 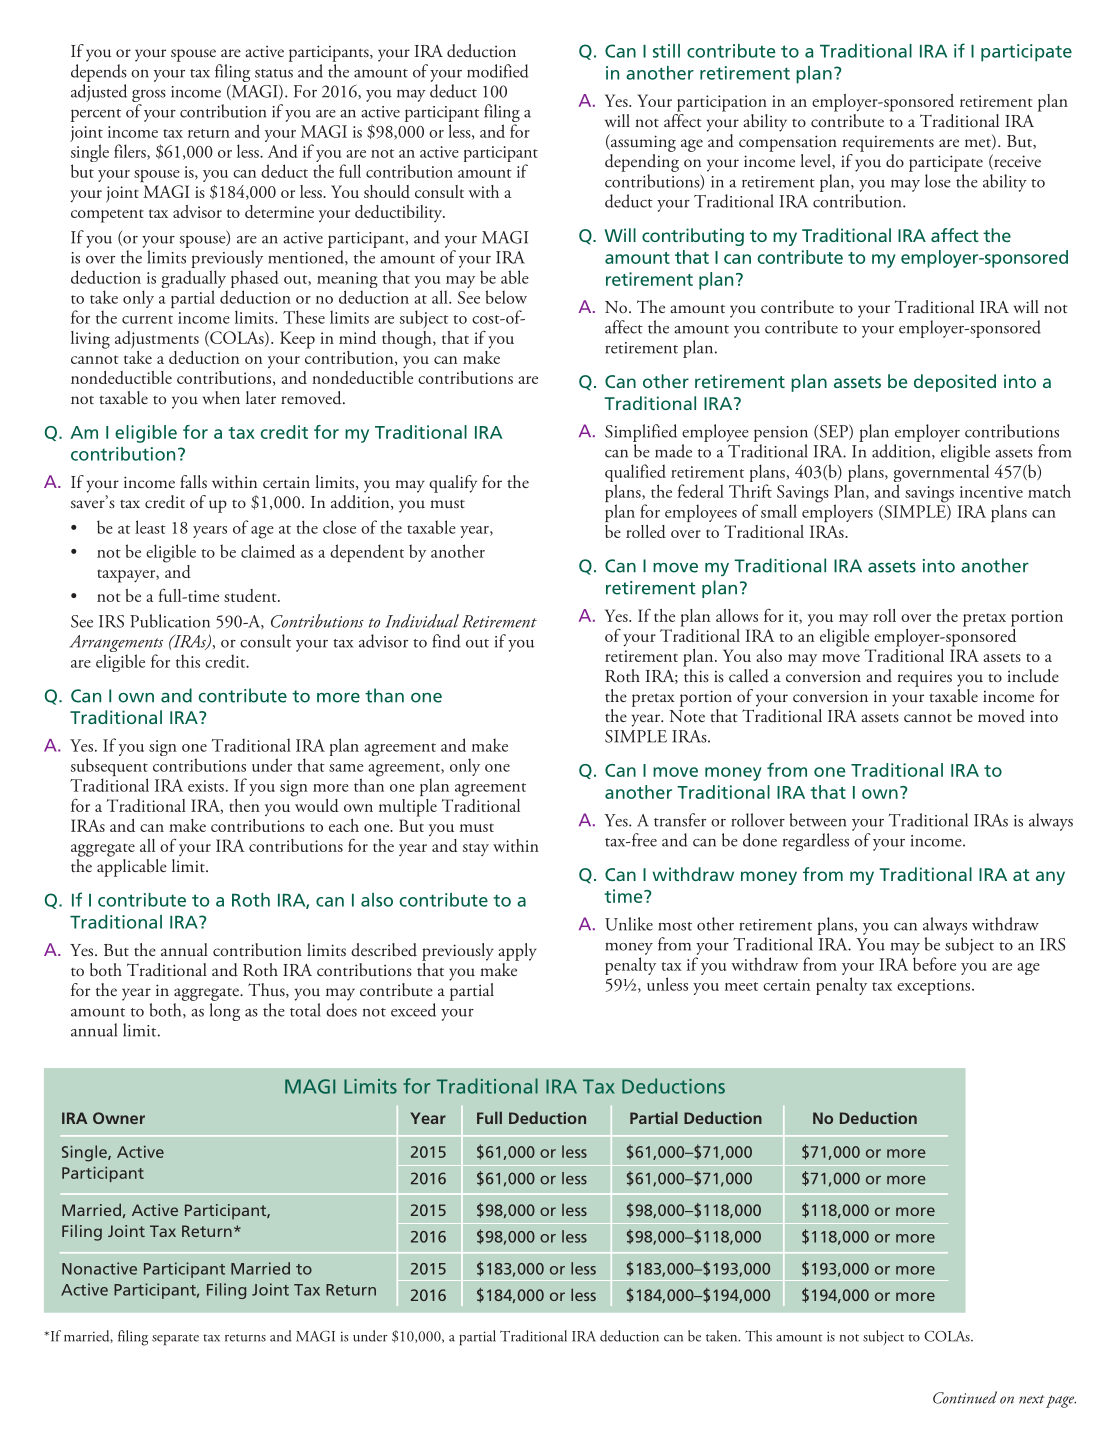 I want to click on requires, so click(x=924, y=678).
